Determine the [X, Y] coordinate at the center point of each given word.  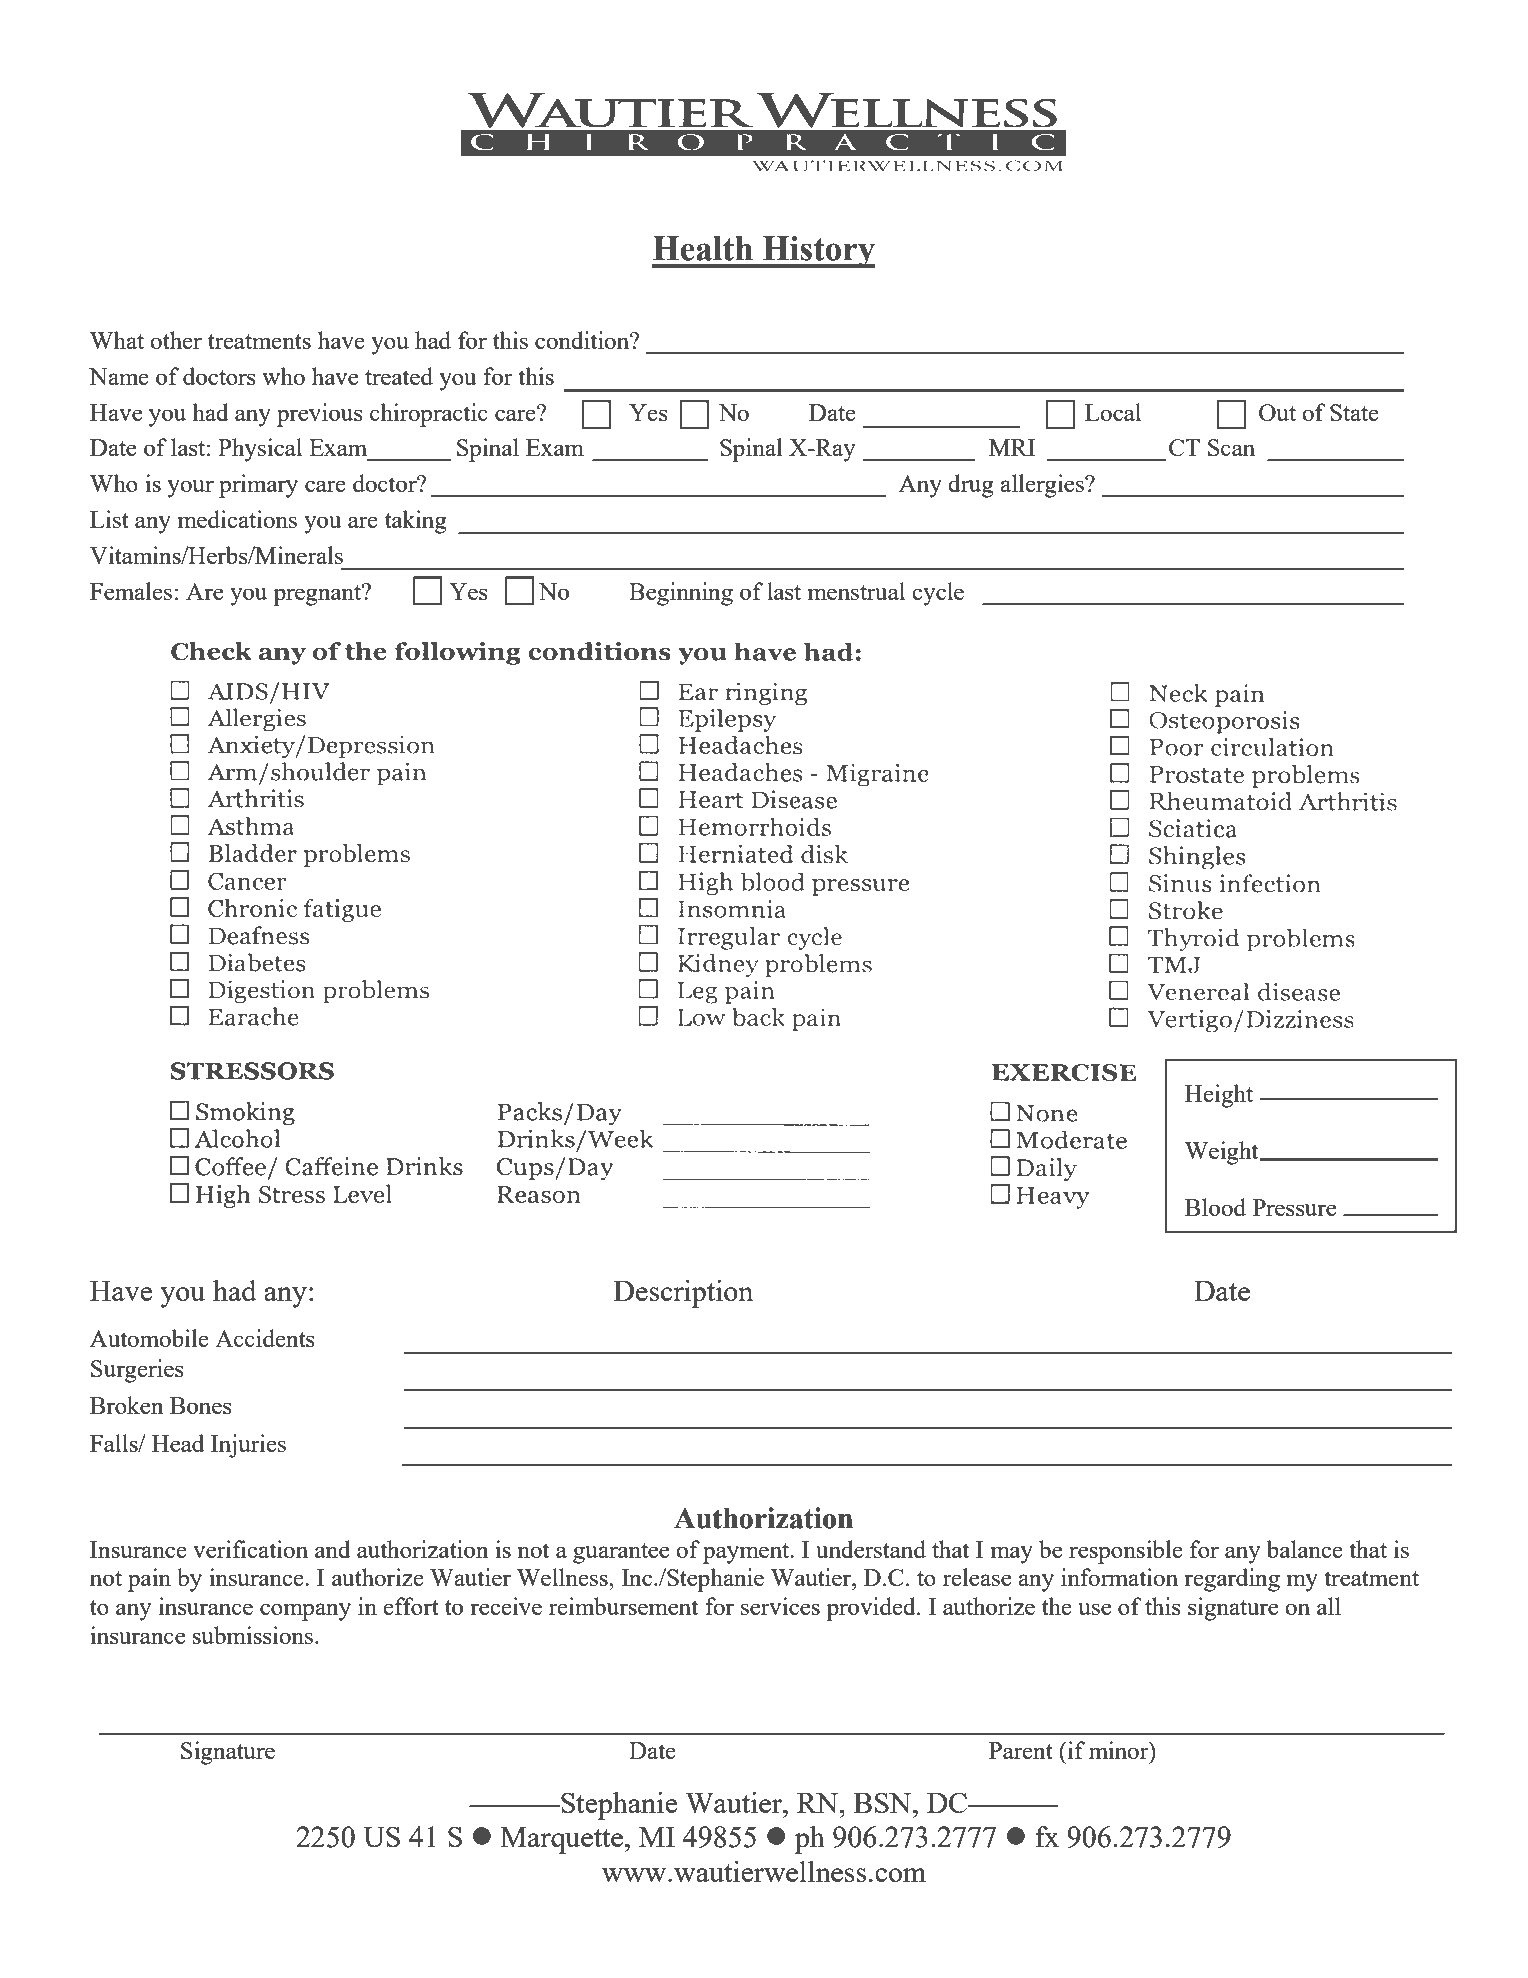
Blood [1215, 1207]
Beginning [681, 594]
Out [1277, 412]
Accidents [265, 1338]
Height [1219, 1096]
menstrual [856, 591]
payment [747, 1553]
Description [683, 1294]
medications [237, 519]
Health [703, 248]
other [176, 340]
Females [131, 591]
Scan [1231, 447]
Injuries [248, 1446]
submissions [254, 1635]
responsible [1126, 1552]
